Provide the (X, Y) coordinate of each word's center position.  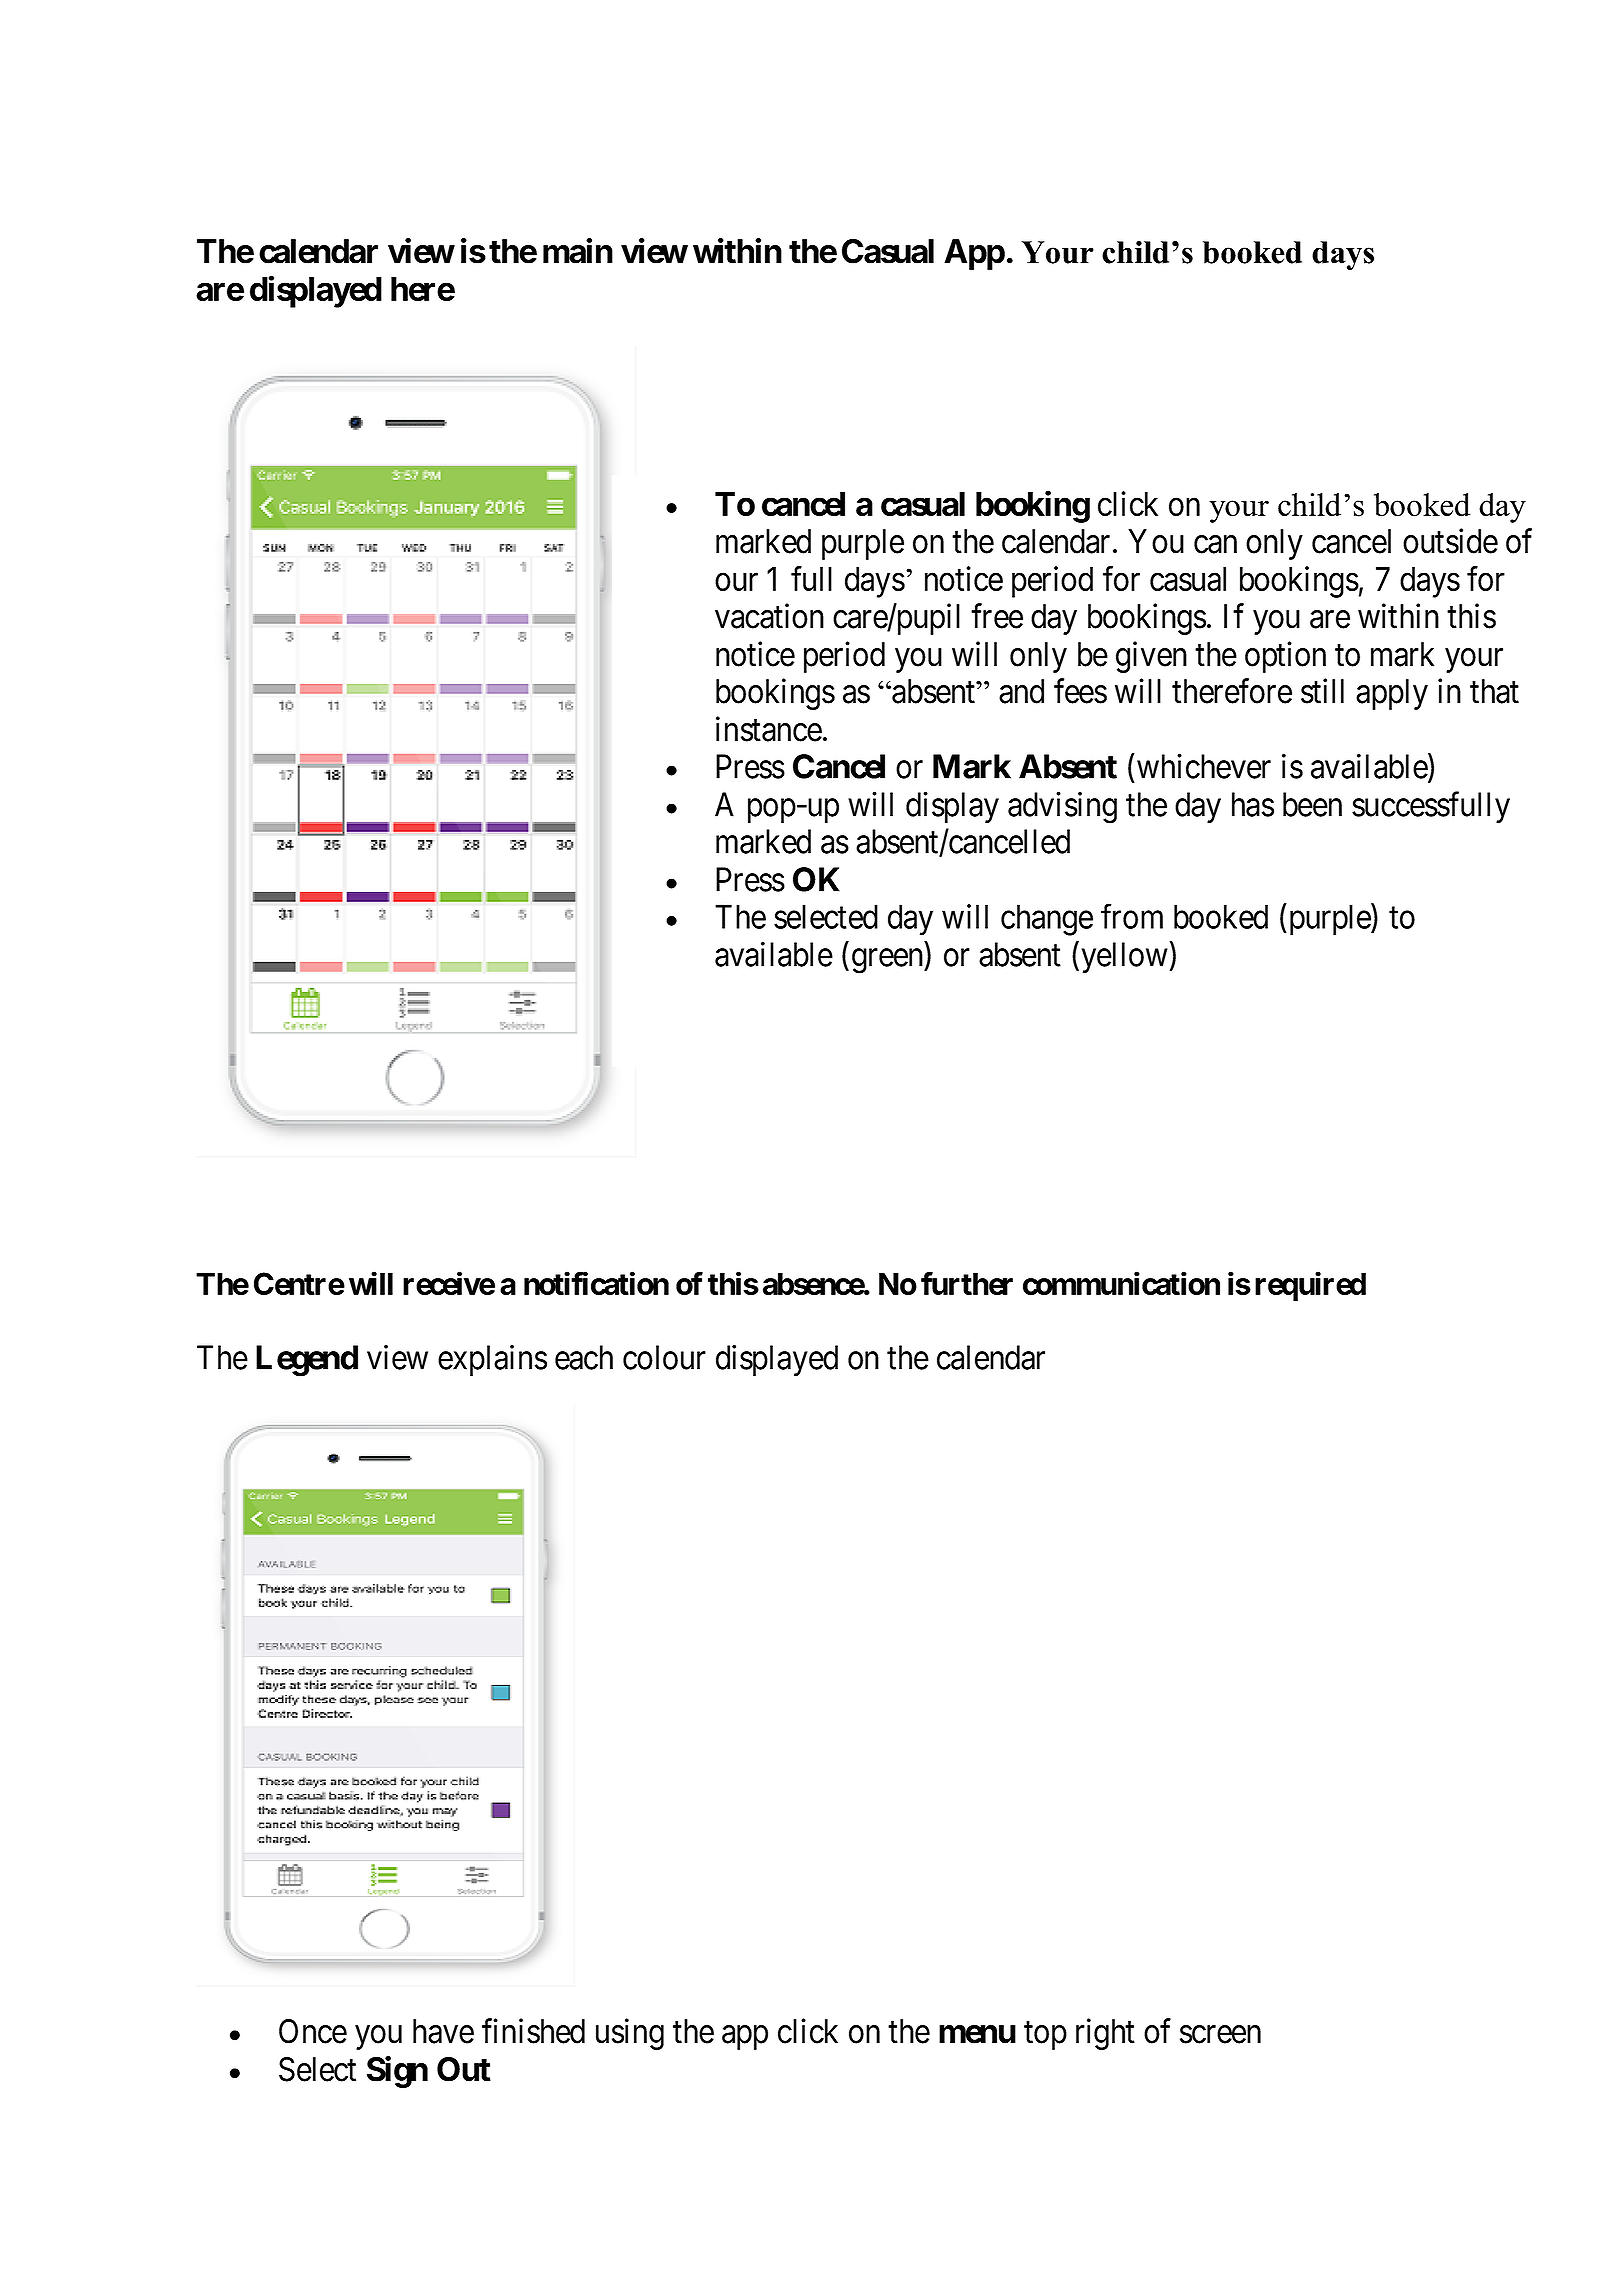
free (997, 616)
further (967, 1283)
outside (1450, 541)
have (443, 2031)
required (1310, 1286)
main (578, 251)
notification (596, 1283)
